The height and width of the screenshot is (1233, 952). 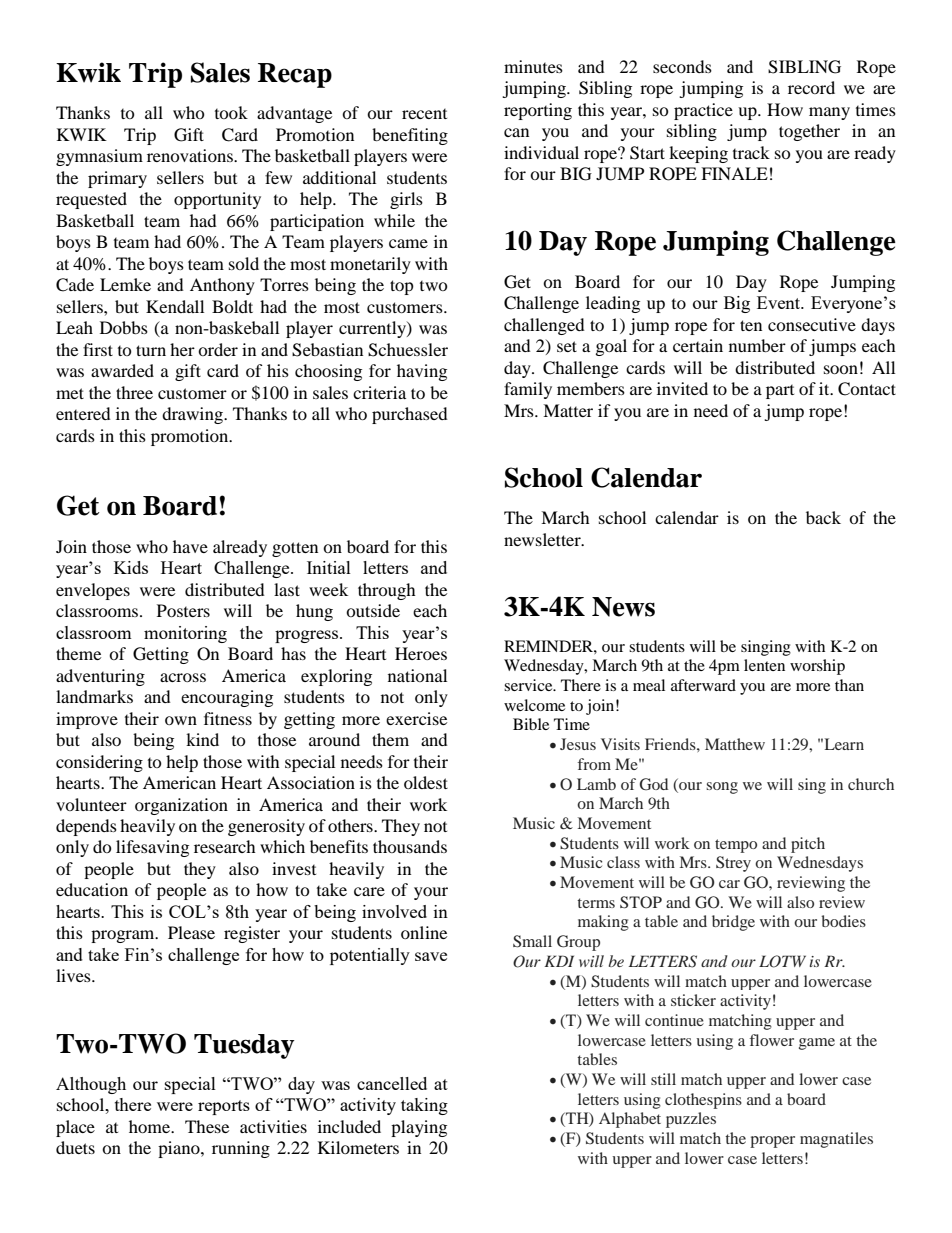 What do you see at coordinates (808, 845) in the screenshot?
I see `pitch` at bounding box center [808, 845].
